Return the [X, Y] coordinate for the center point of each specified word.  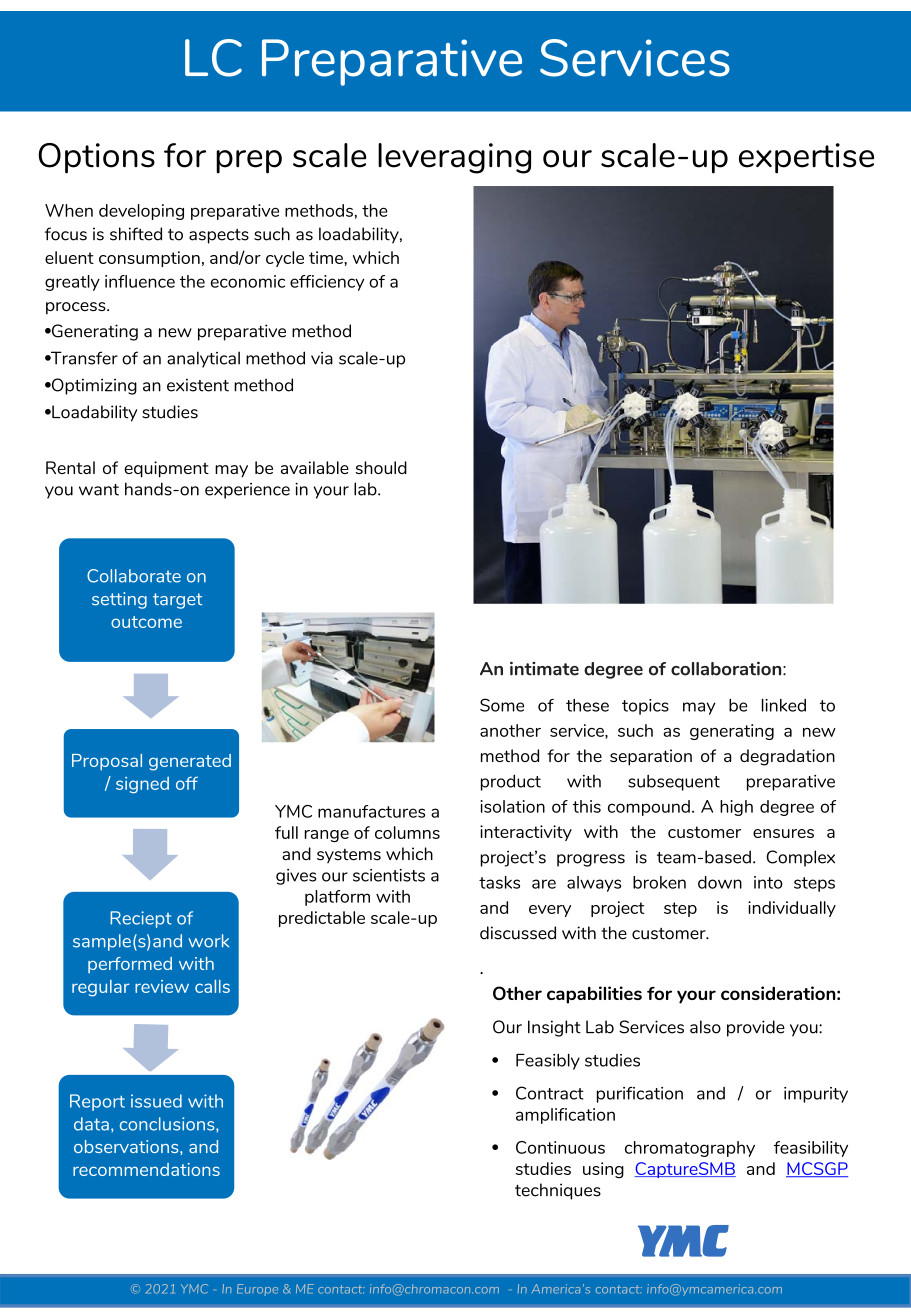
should [381, 467]
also [705, 1027]
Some [502, 705]
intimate [544, 668]
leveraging [454, 158]
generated [190, 762]
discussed [518, 933]
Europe [257, 1289]
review [162, 986]
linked [784, 705]
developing [141, 212]
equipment [166, 469]
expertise [806, 158]
